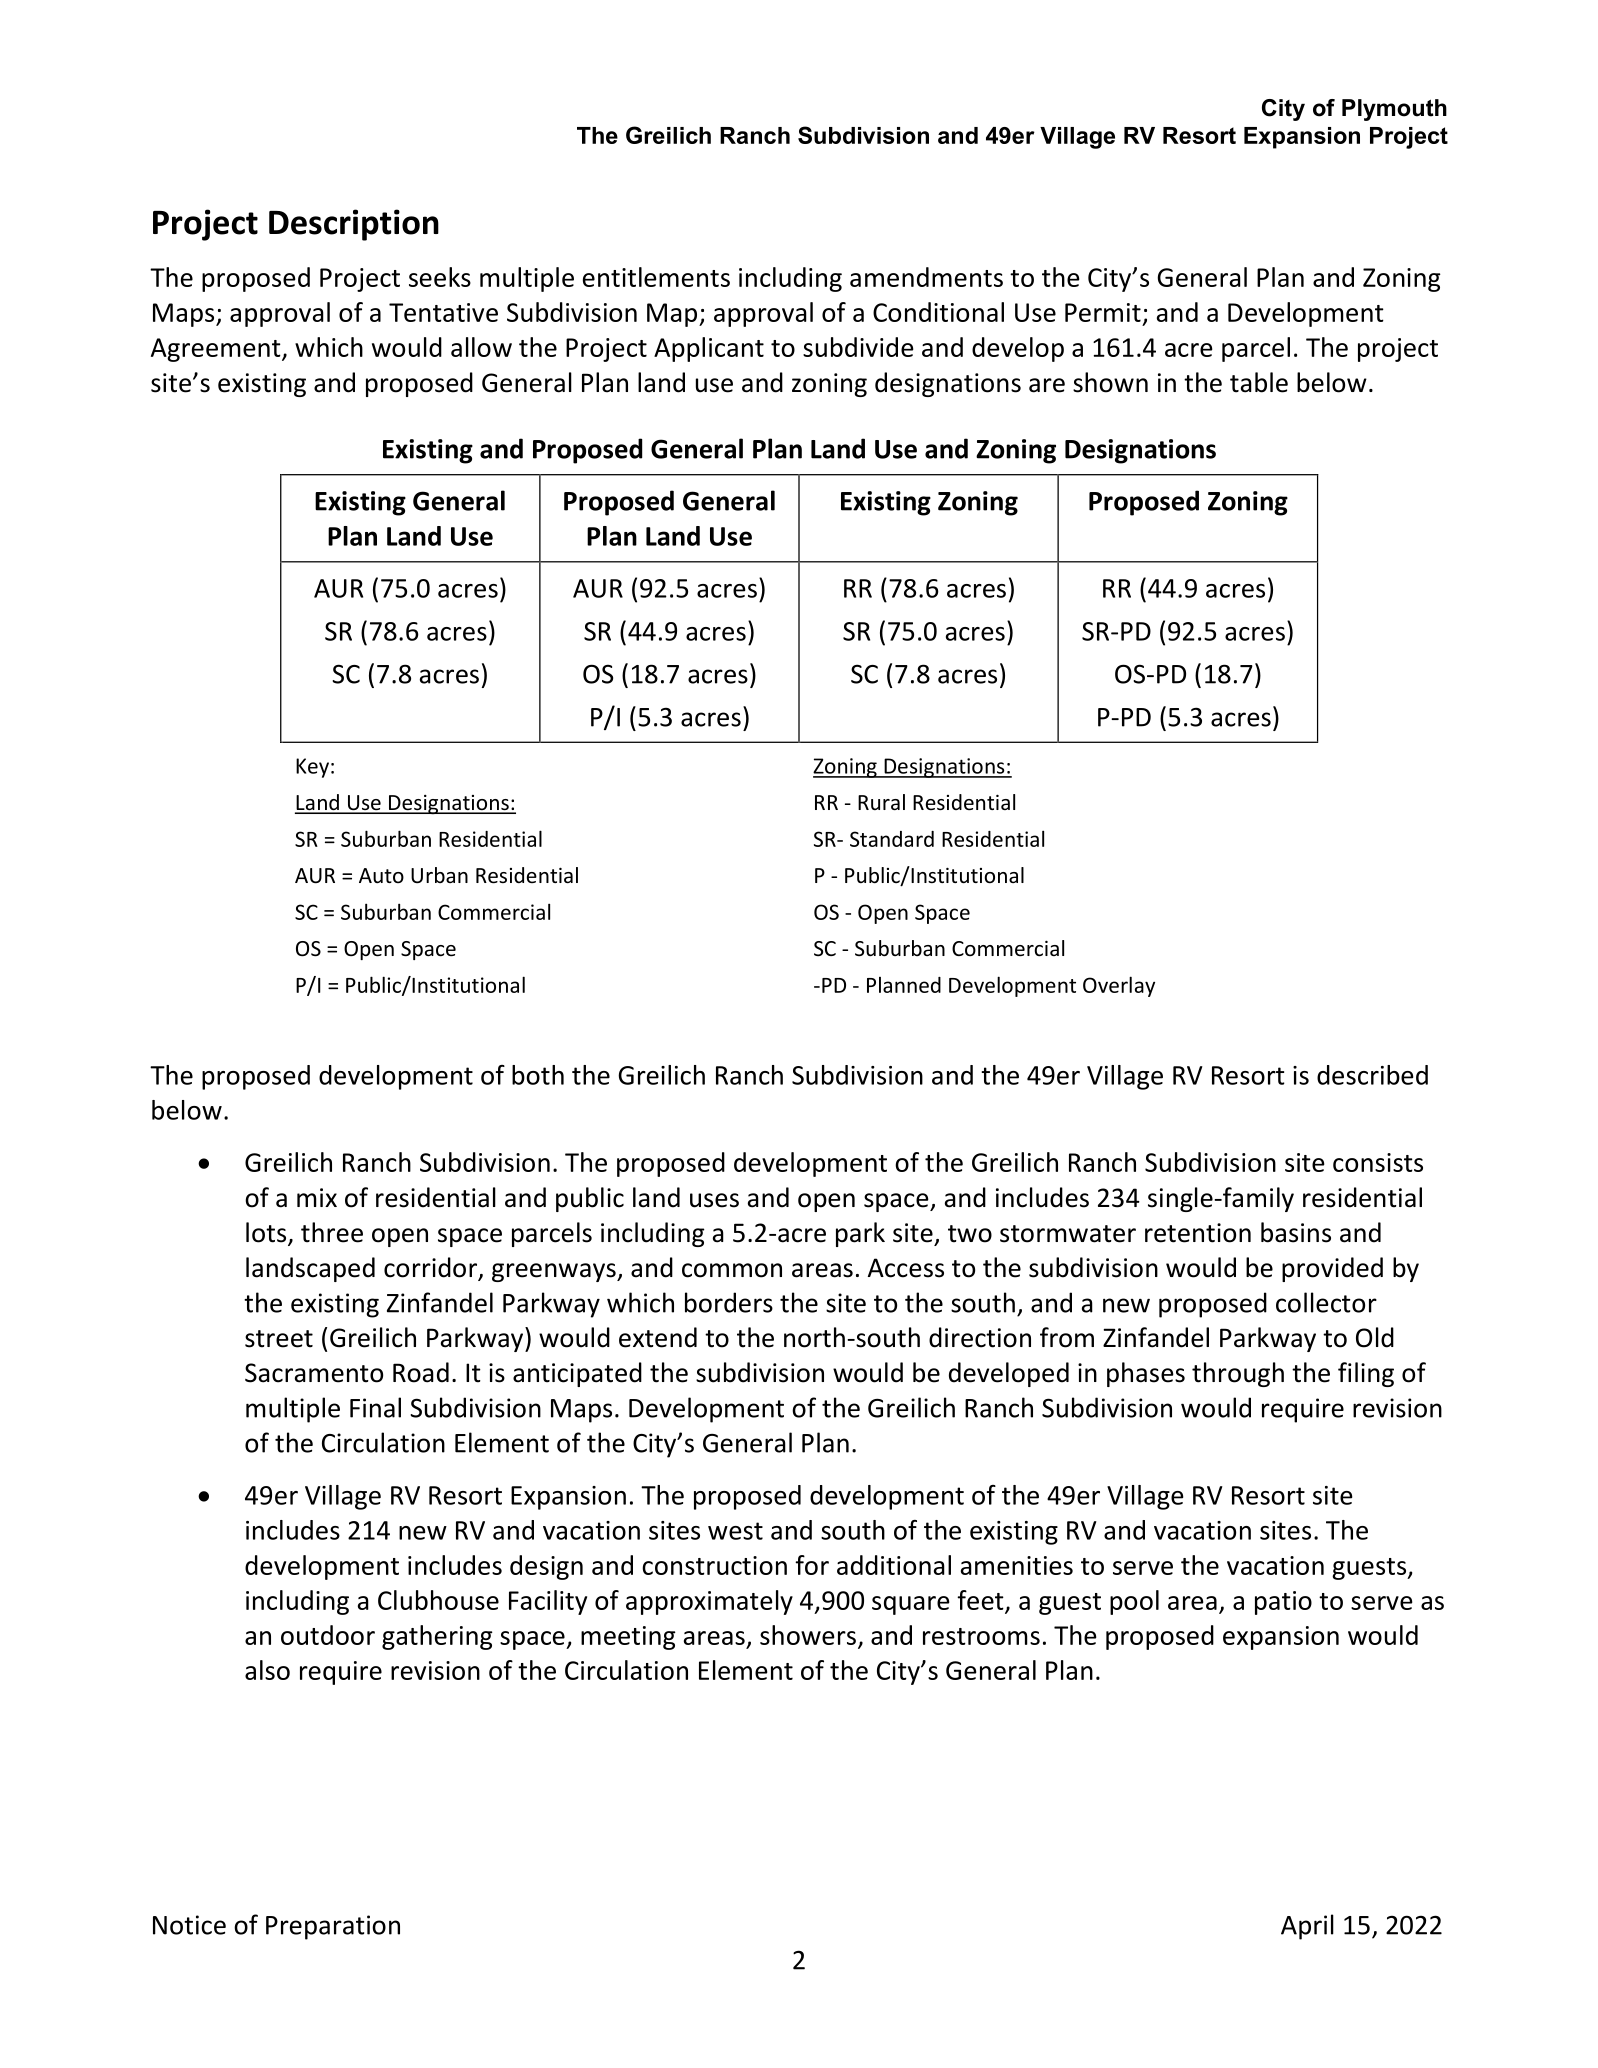 The image size is (1598, 2068). Describe the element at coordinates (714, 1200) in the screenshot. I see `uses` at that location.
